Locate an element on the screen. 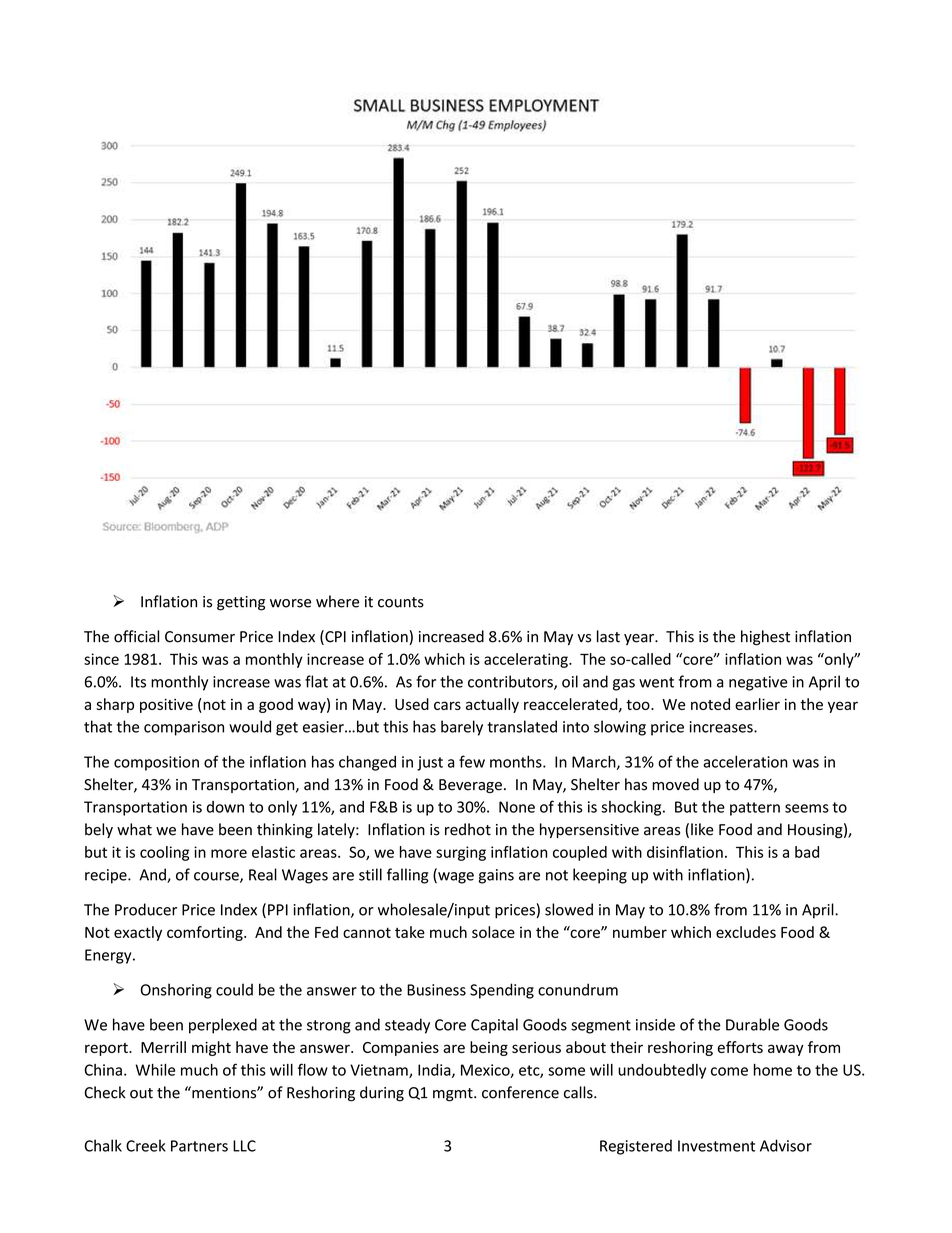  highest is located at coordinates (765, 638).
